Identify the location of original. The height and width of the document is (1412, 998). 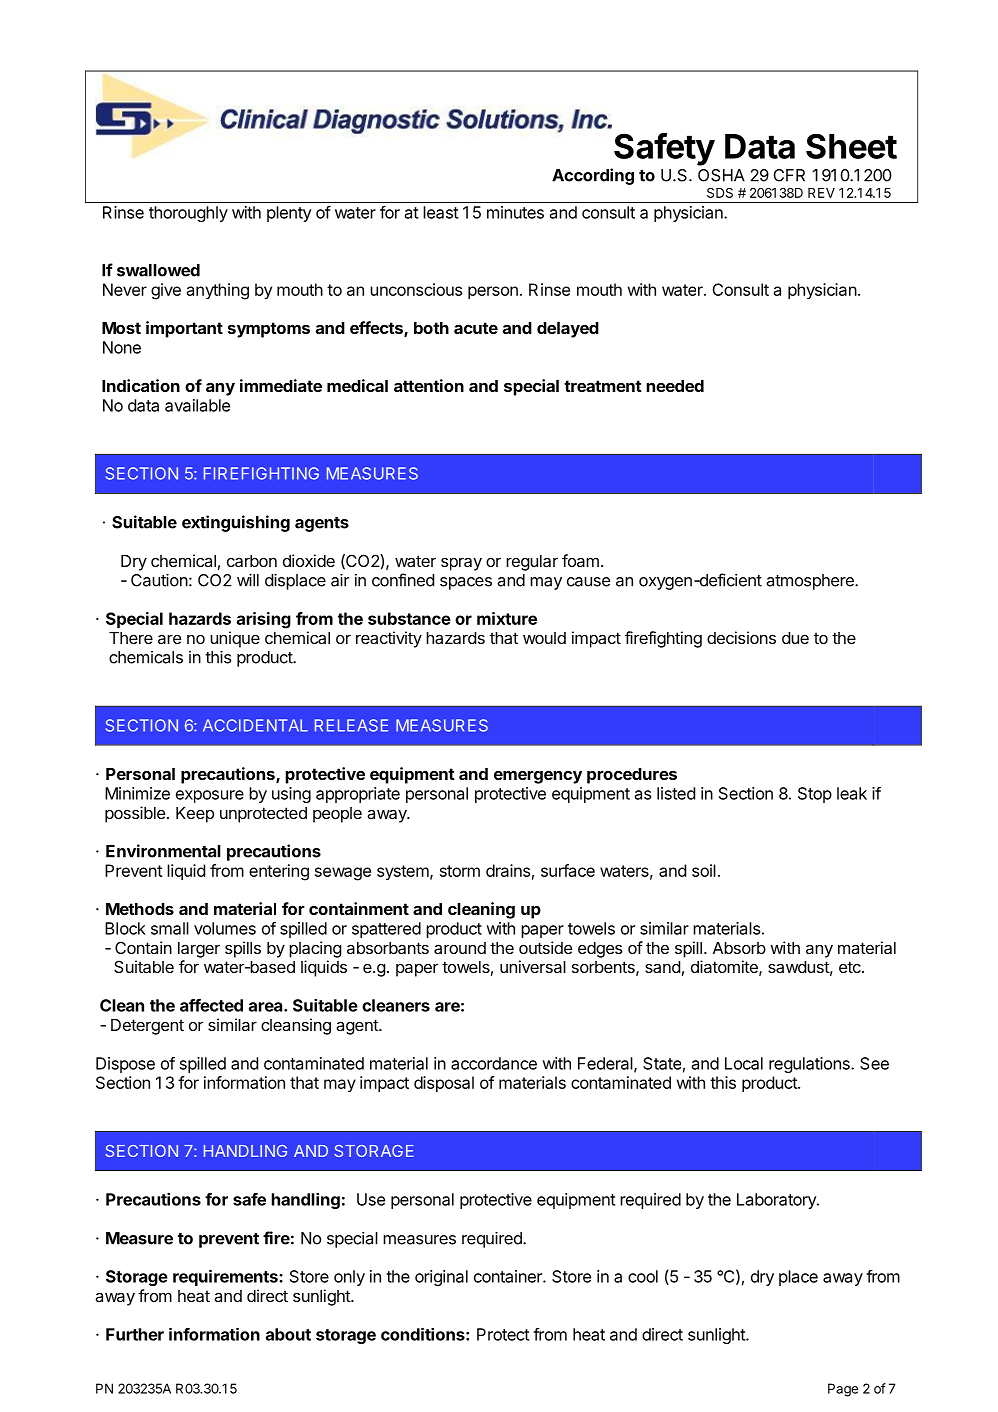
(441, 1278).
